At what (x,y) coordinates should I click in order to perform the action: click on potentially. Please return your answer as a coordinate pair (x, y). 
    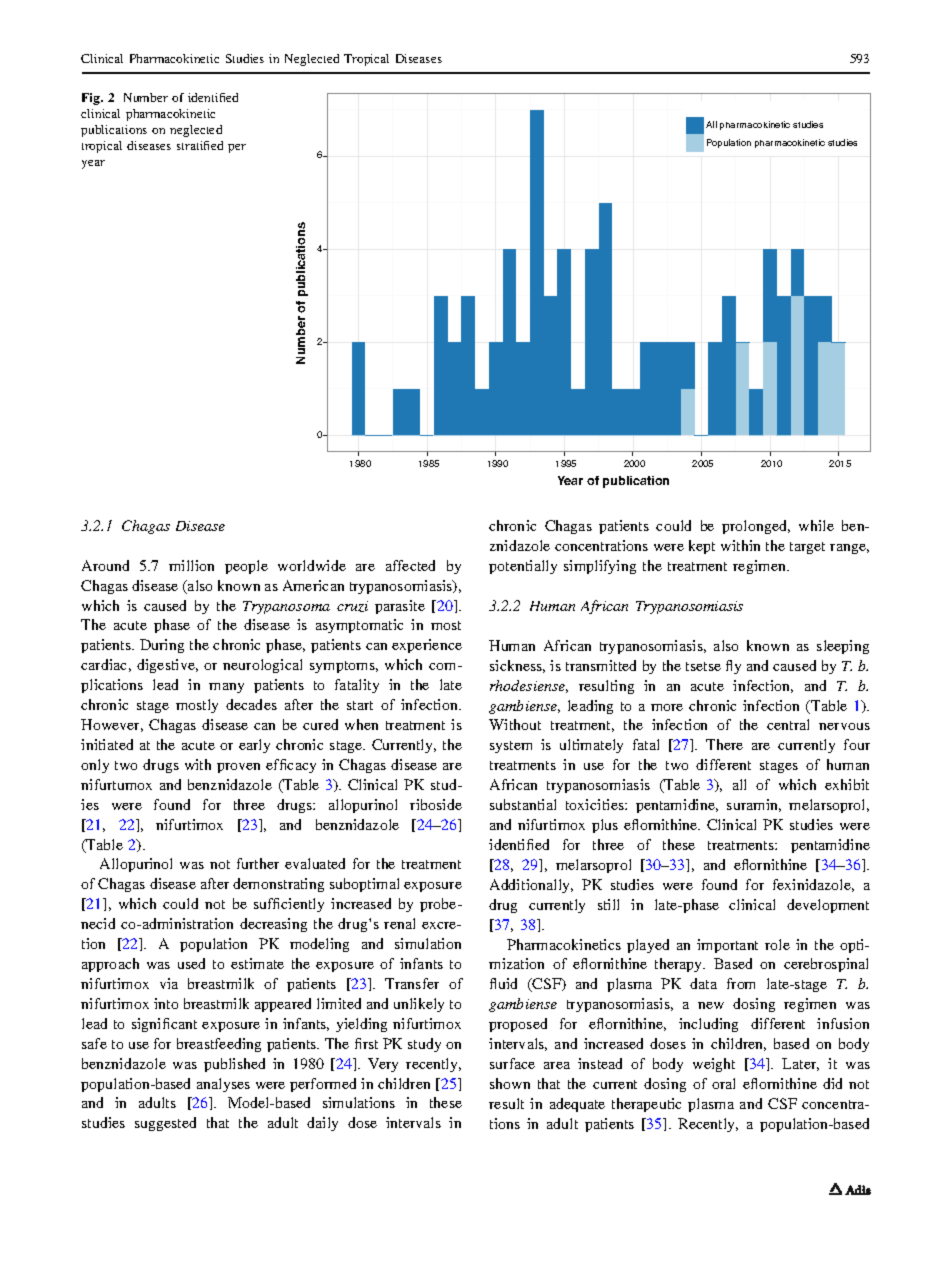
    Looking at the image, I should click on (523, 567).
